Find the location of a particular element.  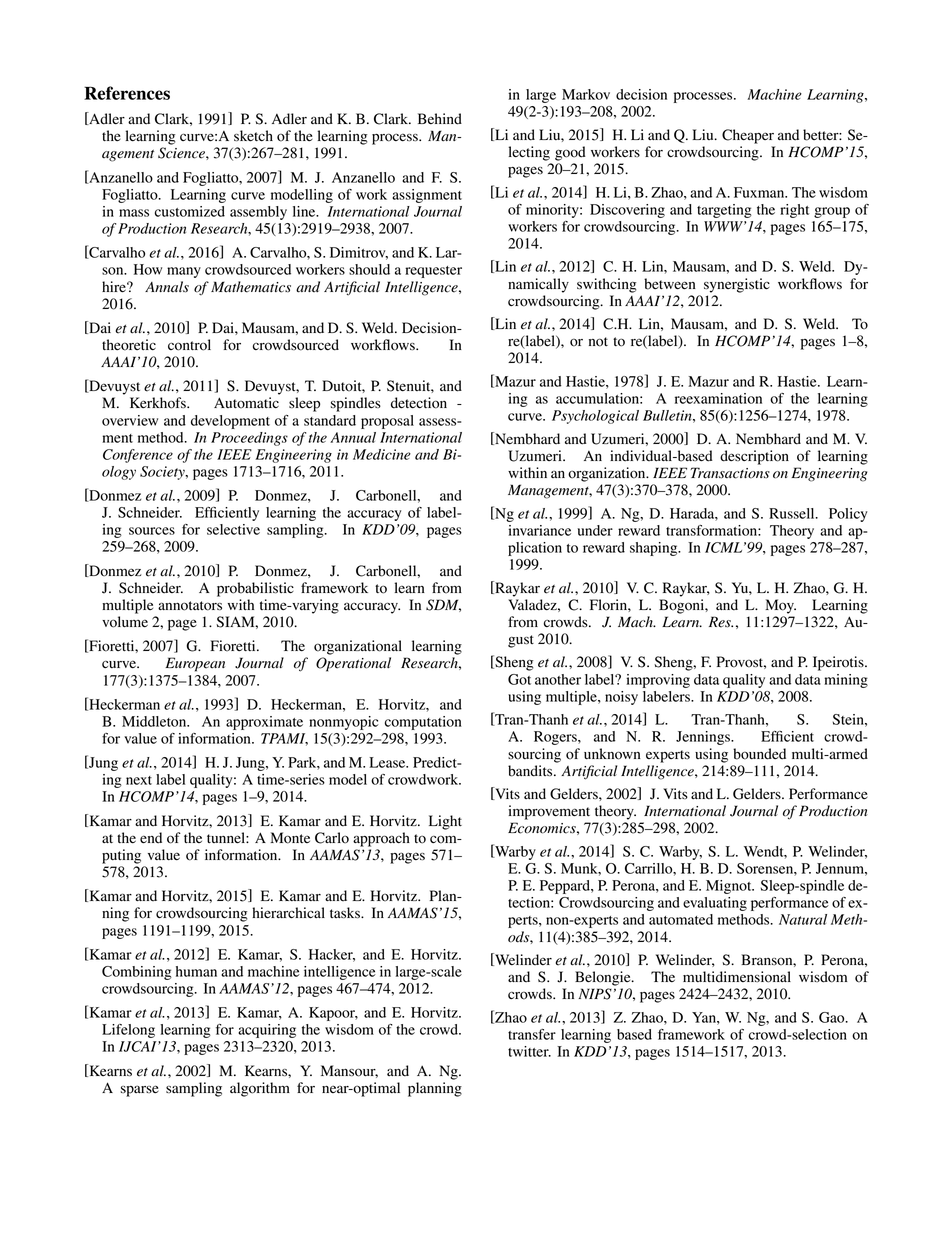

European is located at coordinates (195, 664).
